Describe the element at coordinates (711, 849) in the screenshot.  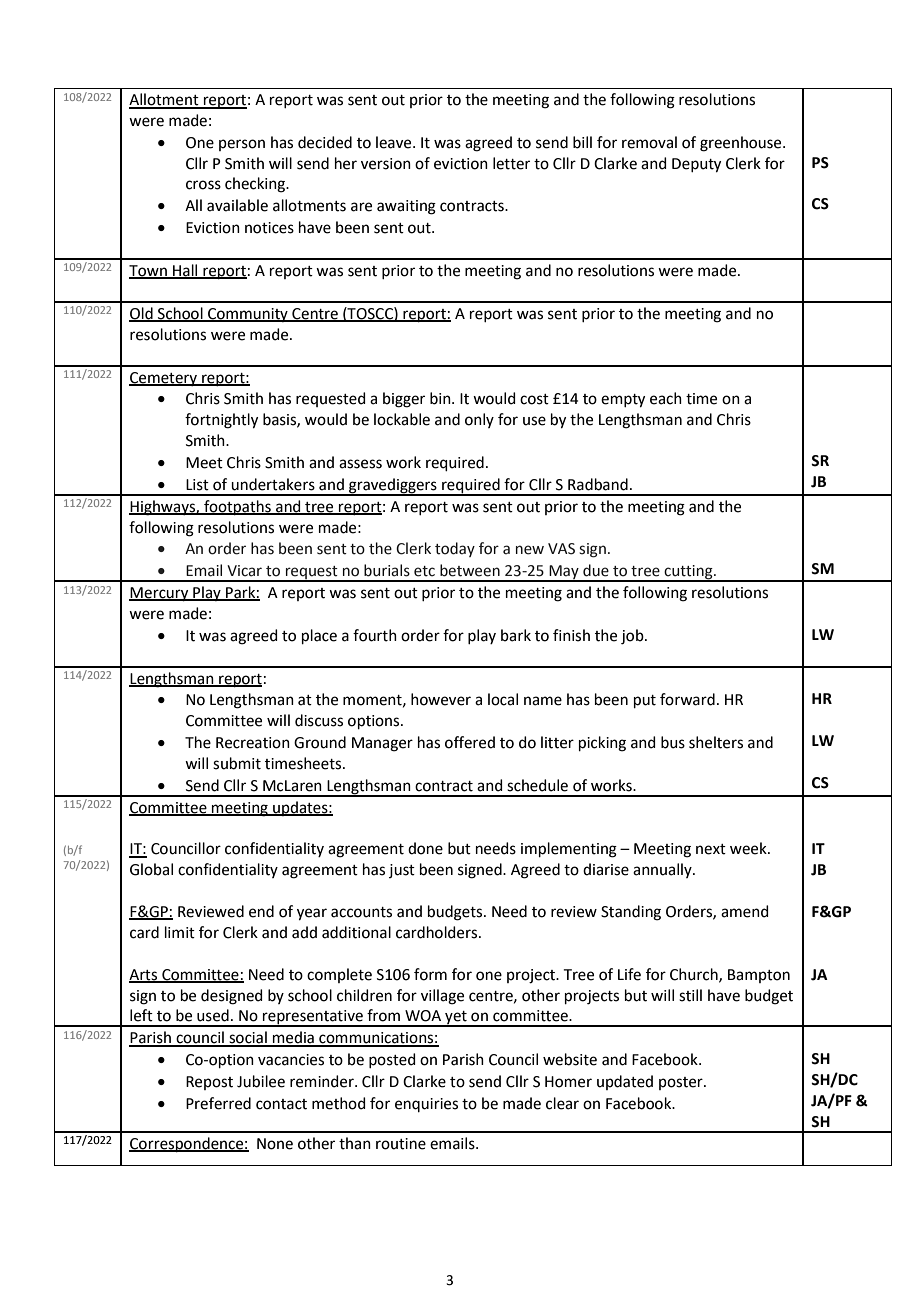
I see `next` at that location.
